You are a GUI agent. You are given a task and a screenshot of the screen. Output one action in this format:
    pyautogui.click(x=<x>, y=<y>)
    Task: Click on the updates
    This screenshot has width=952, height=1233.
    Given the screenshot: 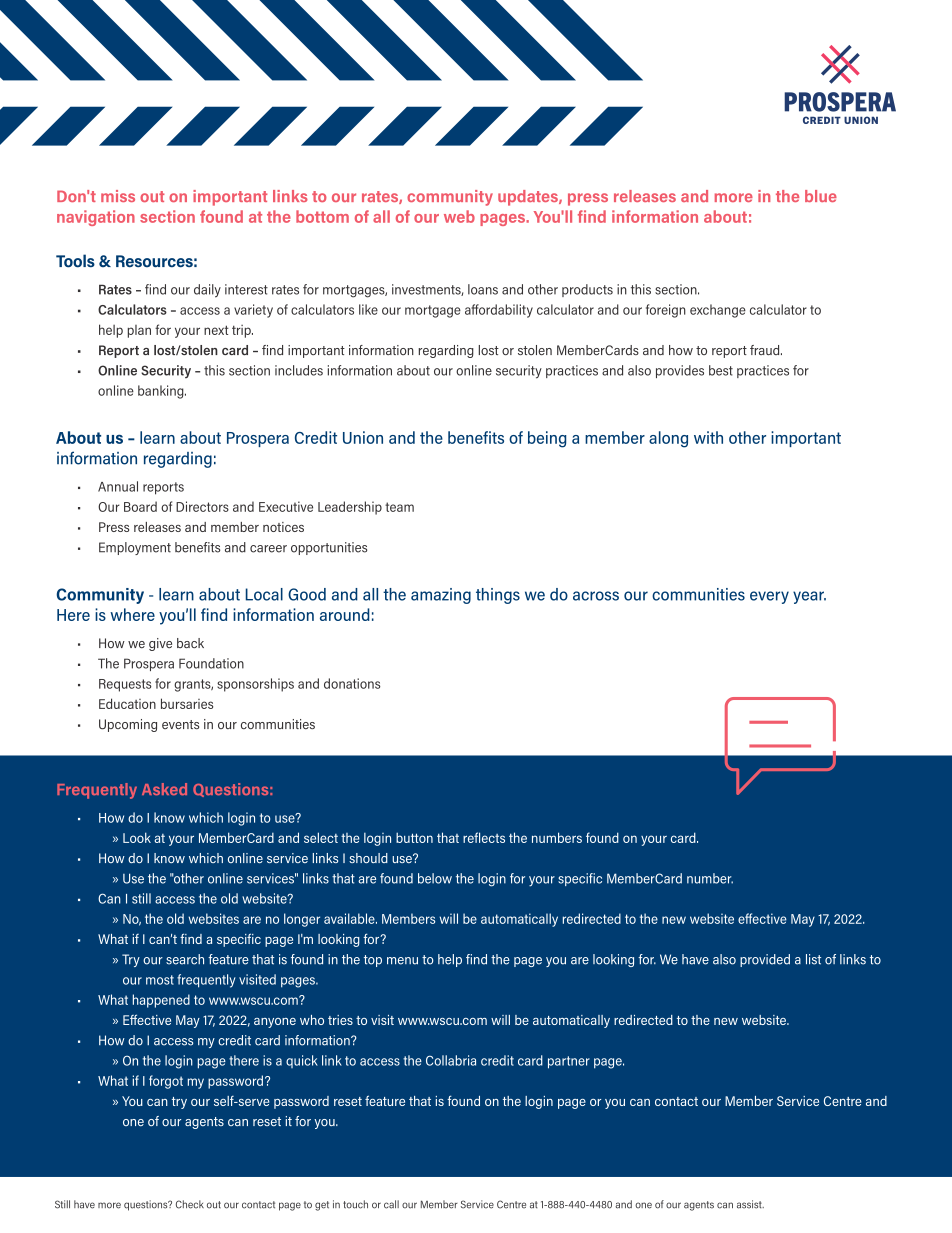 What is the action you would take?
    pyautogui.click(x=529, y=198)
